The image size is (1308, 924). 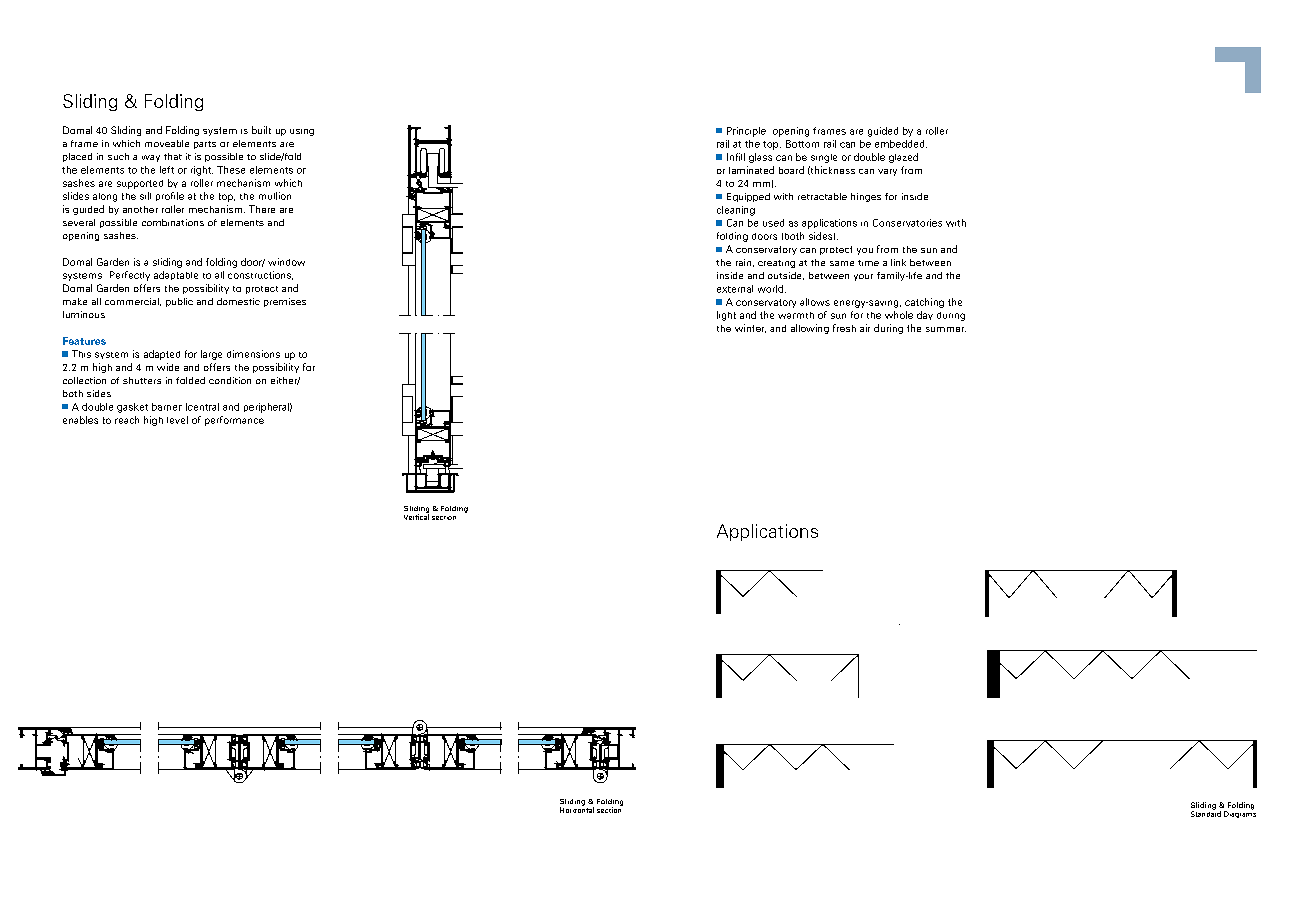 What do you see at coordinates (946, 329) in the screenshot?
I see `summer` at bounding box center [946, 329].
